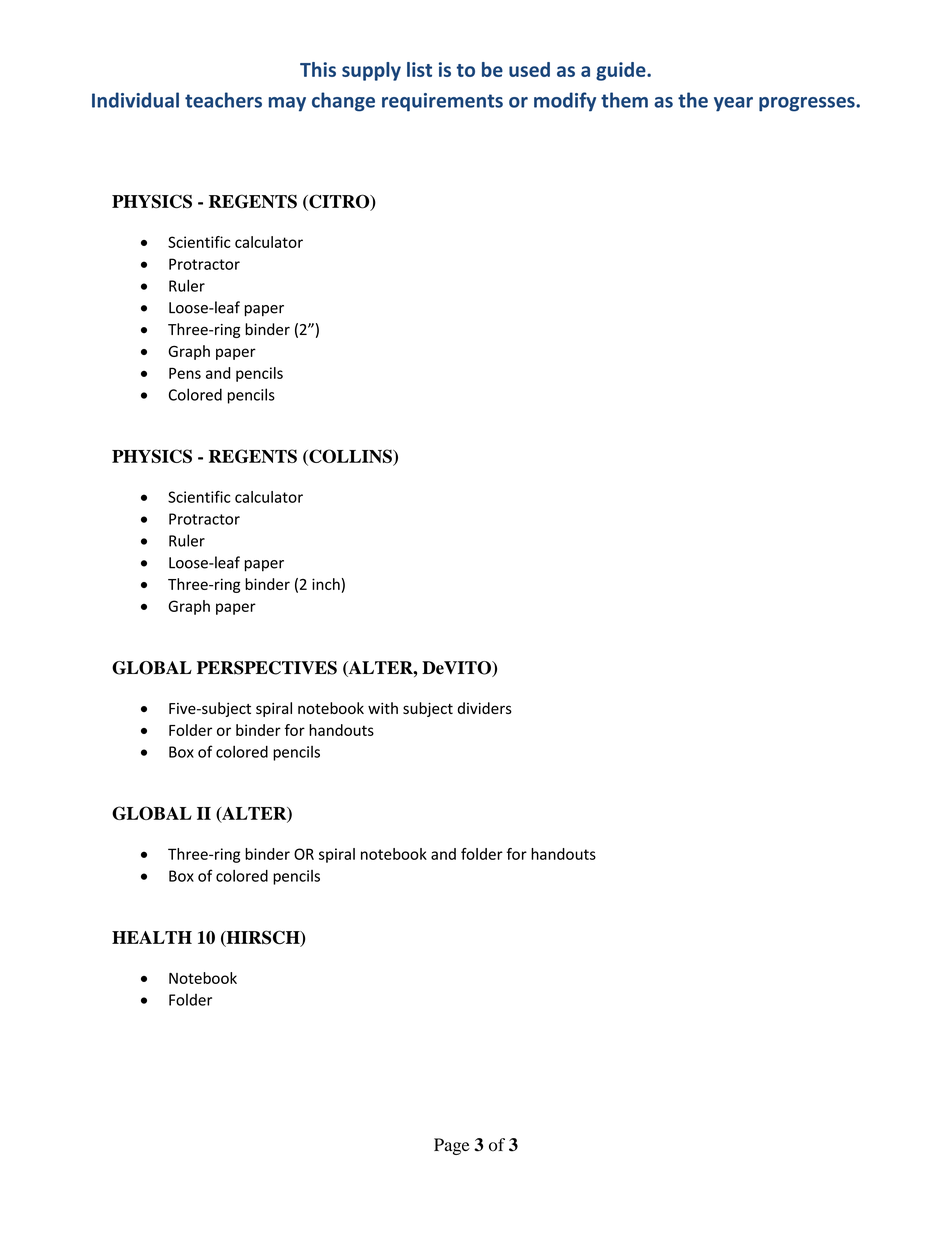 Image resolution: width=952 pixels, height=1233 pixels. Describe the element at coordinates (152, 937) in the screenshot. I see `HEALTH` at that location.
